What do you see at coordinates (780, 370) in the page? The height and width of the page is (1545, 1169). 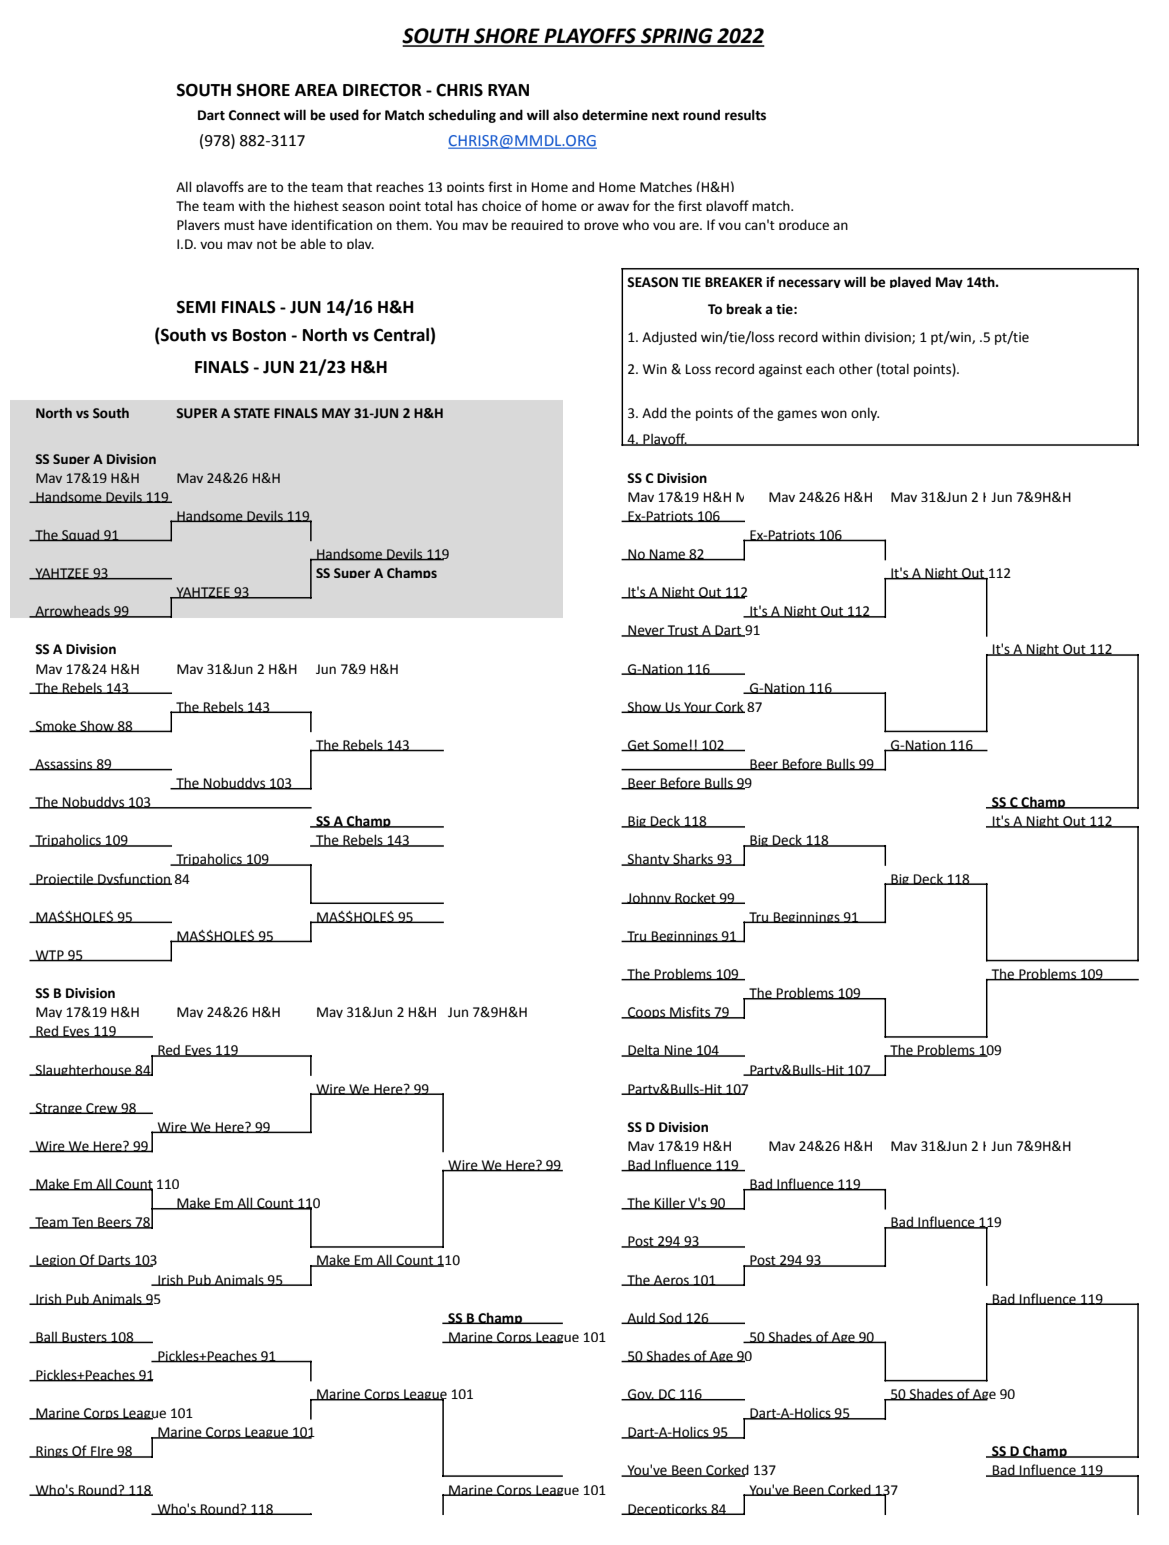 I see `against` at bounding box center [780, 370].
